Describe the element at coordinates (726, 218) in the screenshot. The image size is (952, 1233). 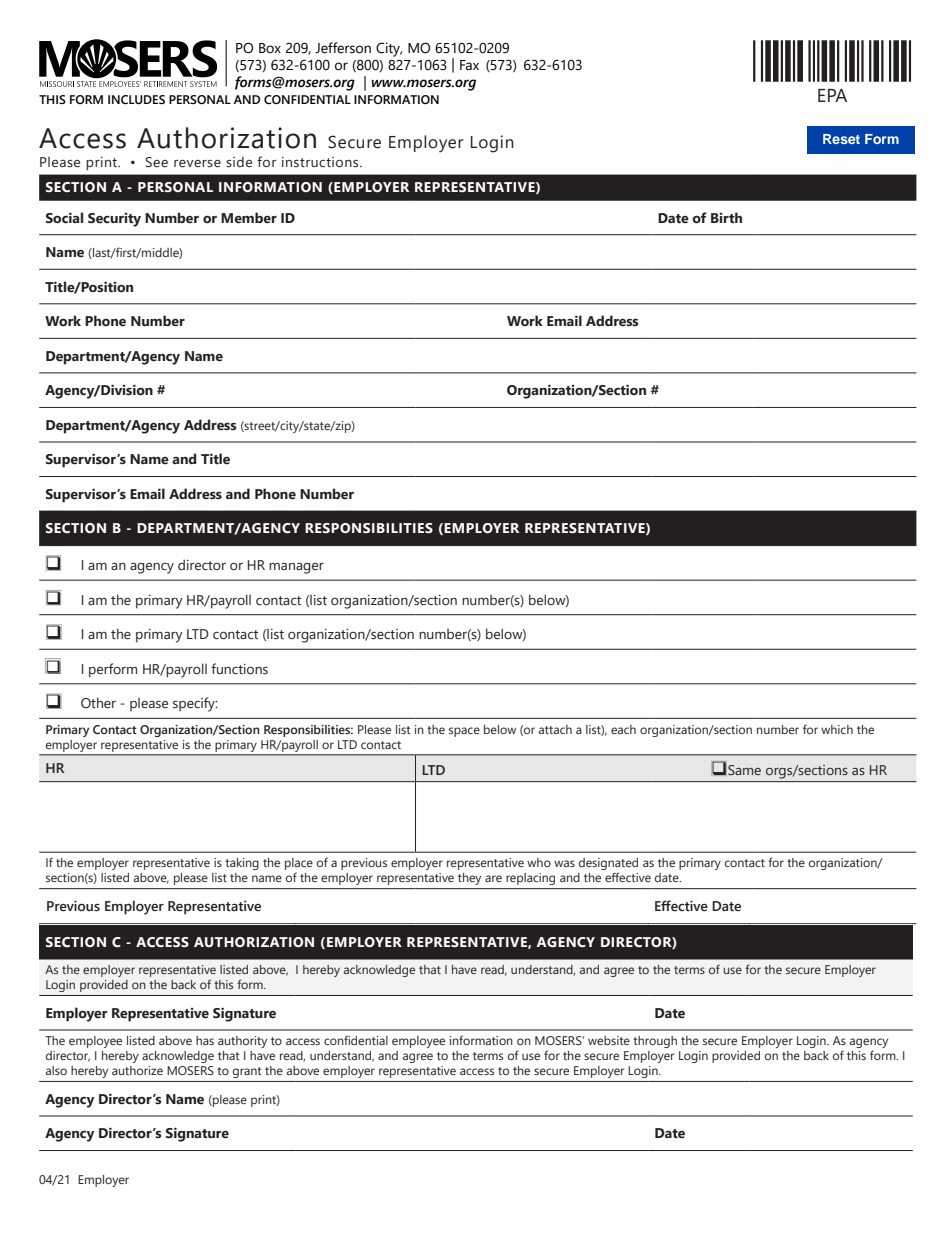
I see `Birth` at that location.
